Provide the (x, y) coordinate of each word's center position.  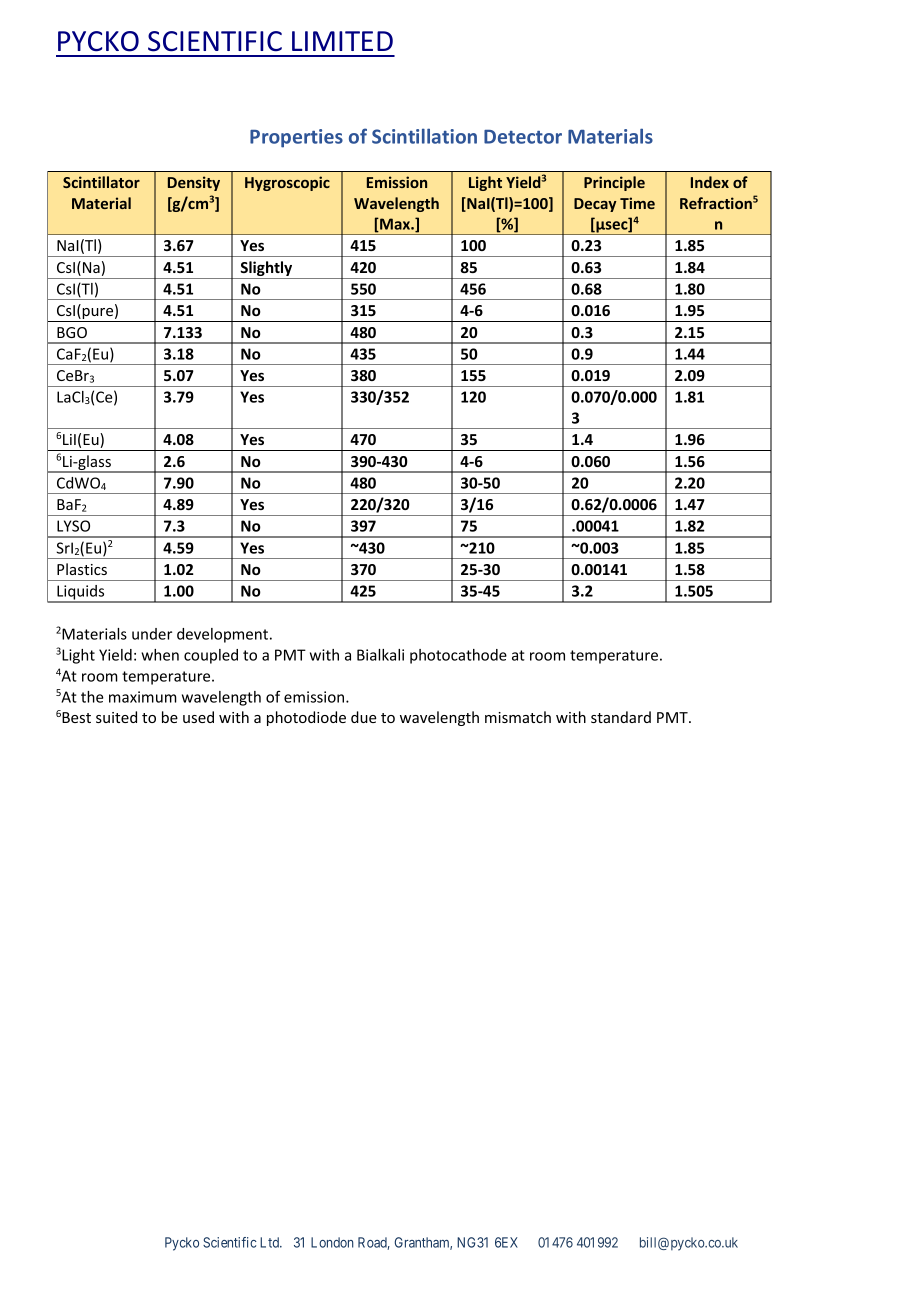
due (364, 717)
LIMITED (342, 41)
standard (621, 717)
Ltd (271, 1242)
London (332, 1242)
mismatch (518, 717)
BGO (72, 332)
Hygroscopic (287, 183)
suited (116, 717)
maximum (143, 697)
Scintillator (101, 182)
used (198, 717)
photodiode (306, 718)
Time (637, 203)
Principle (614, 183)
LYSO (73, 526)
